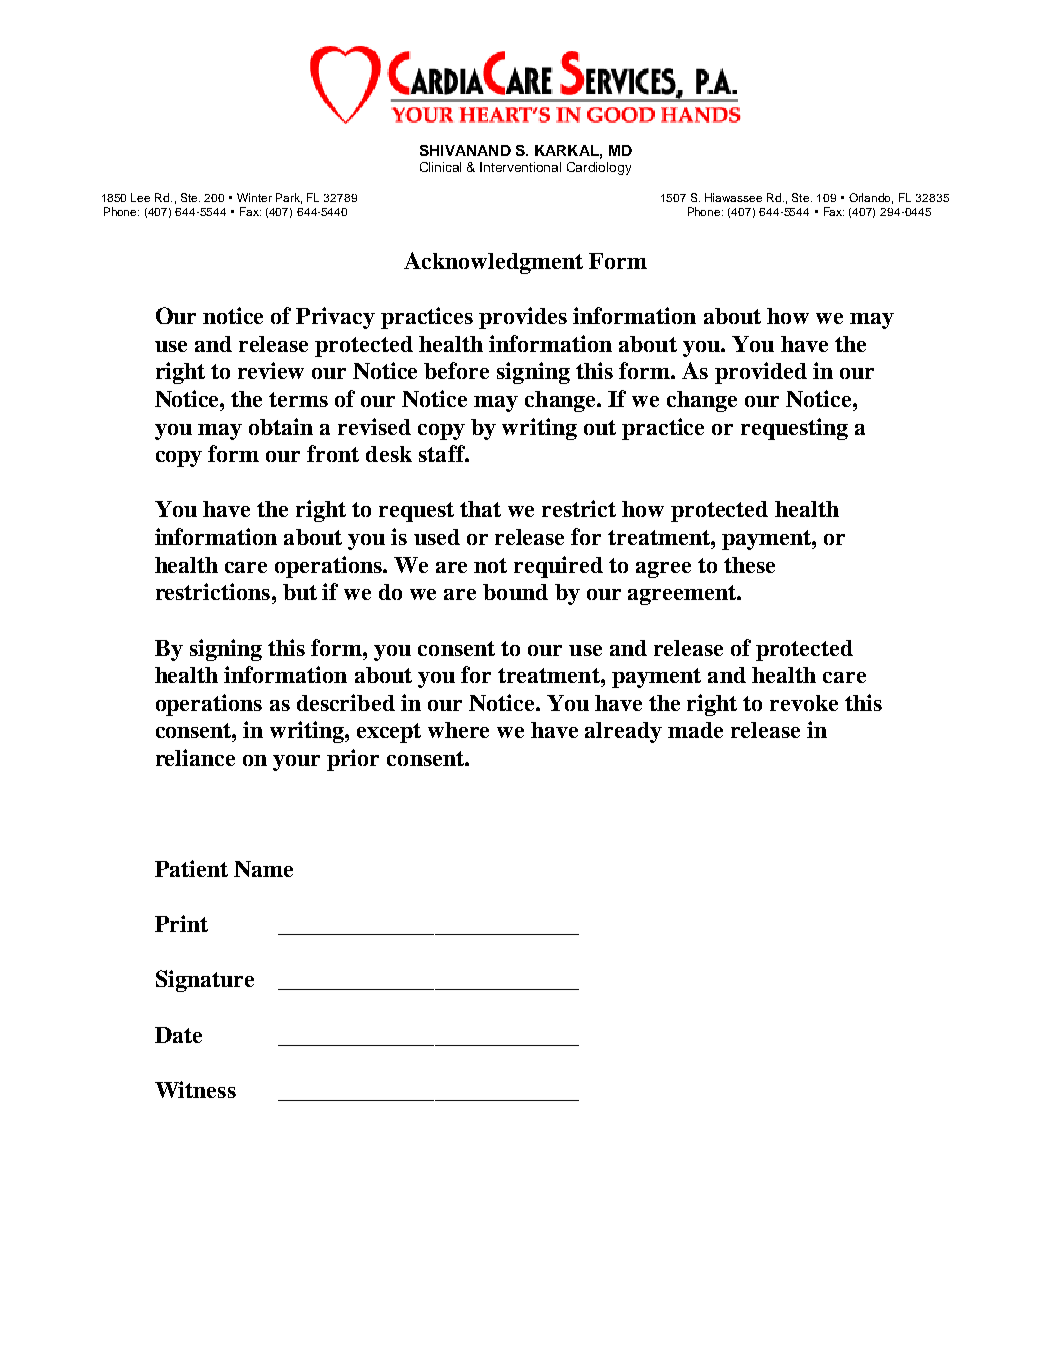  I want to click on Orlando, so click(871, 198).
